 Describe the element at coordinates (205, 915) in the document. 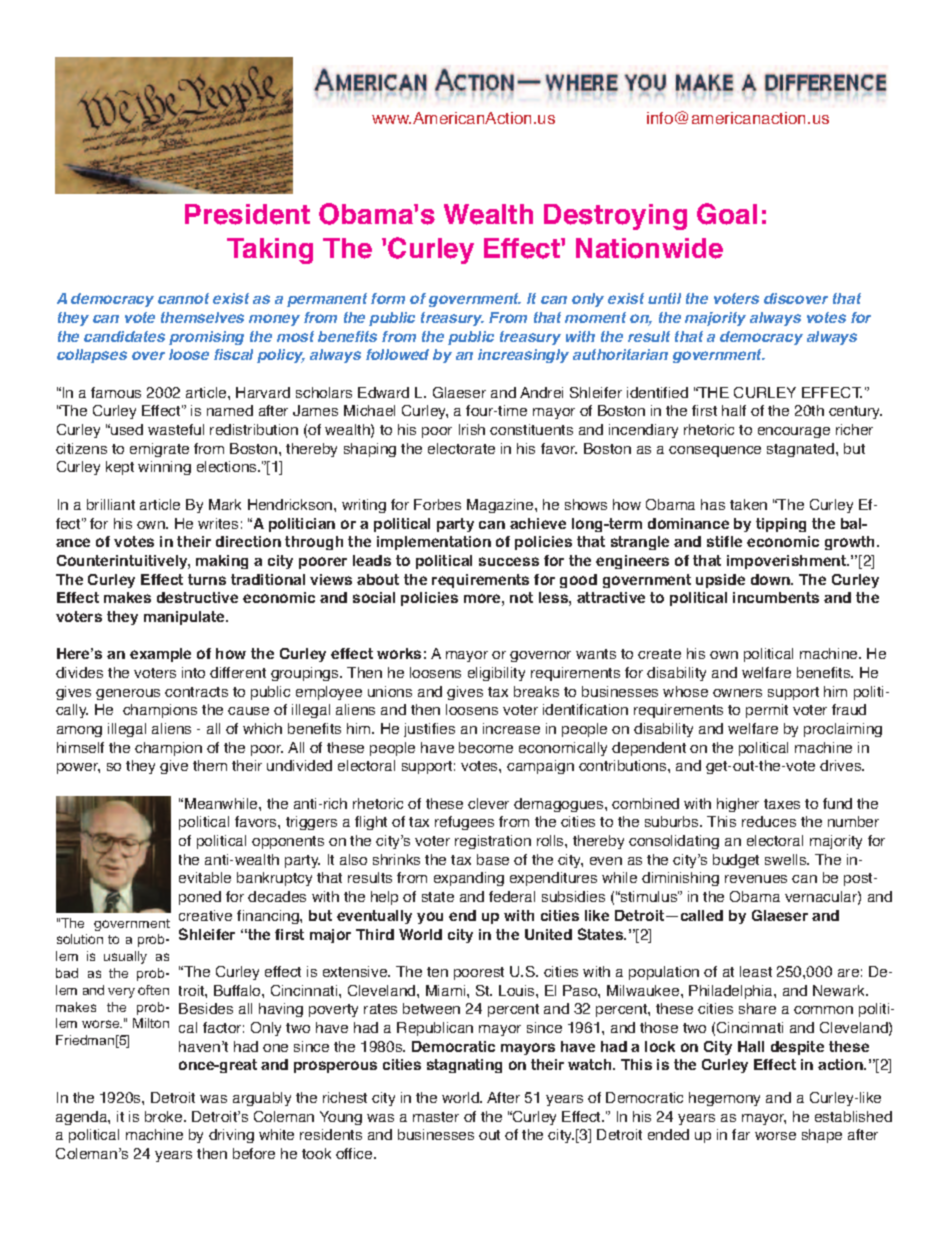

I see `creative` at that location.
